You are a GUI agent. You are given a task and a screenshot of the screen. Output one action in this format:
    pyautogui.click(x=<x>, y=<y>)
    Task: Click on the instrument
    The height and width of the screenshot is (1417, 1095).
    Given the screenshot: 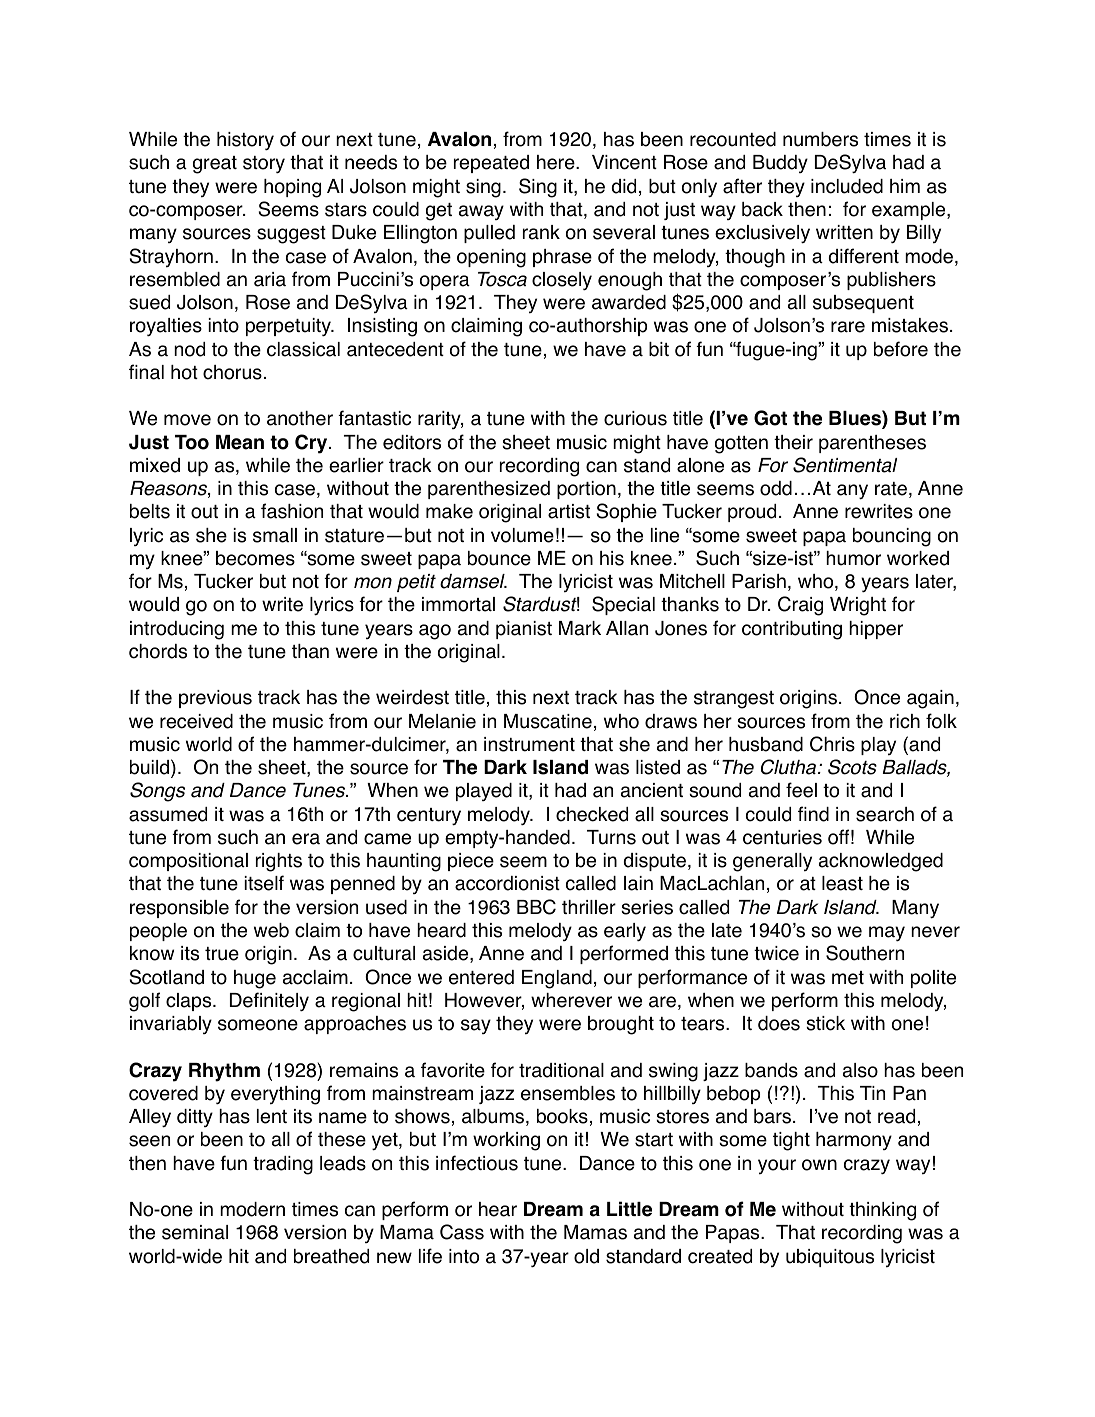 What is the action you would take?
    pyautogui.click(x=529, y=744)
